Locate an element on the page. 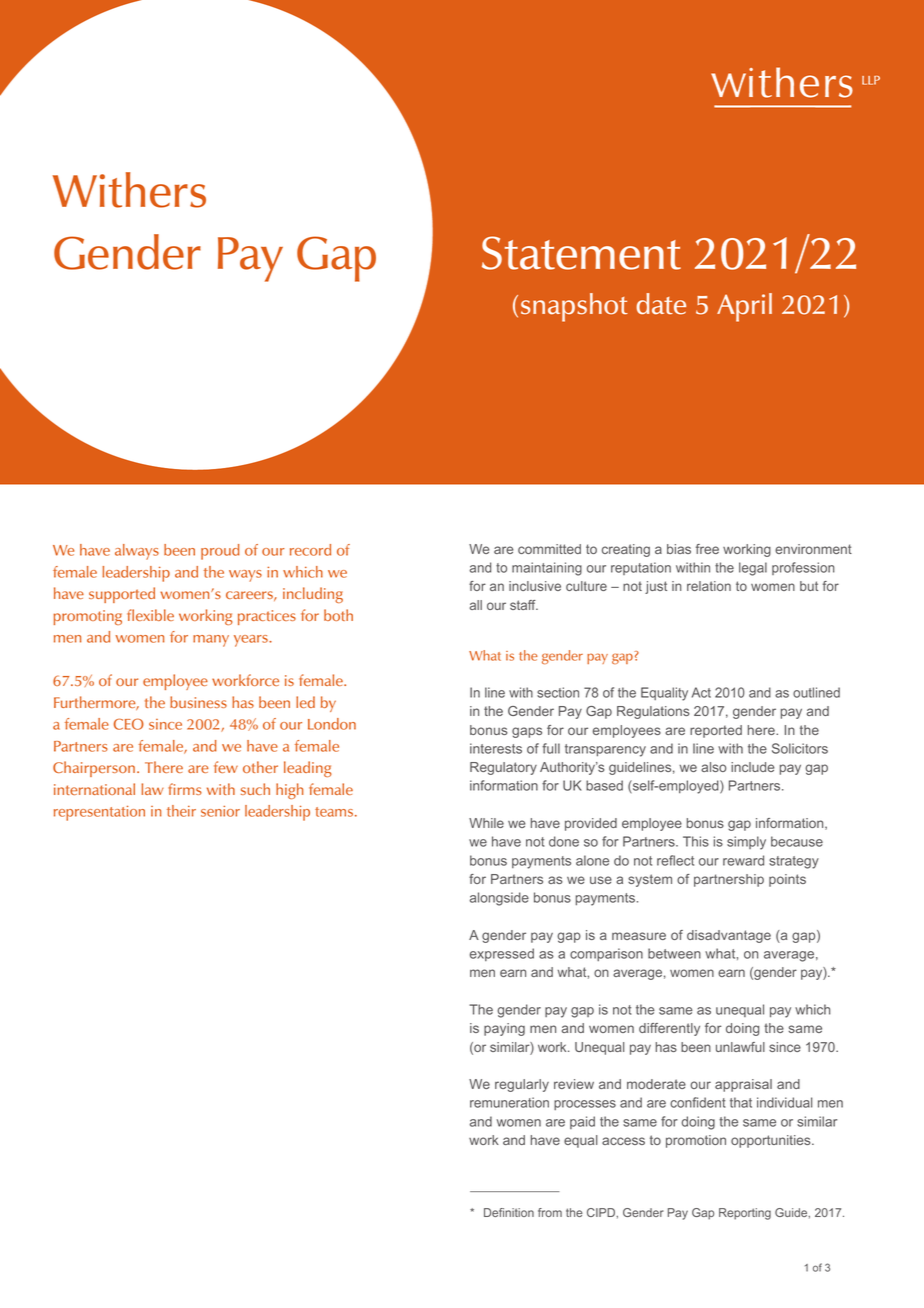  April is located at coordinates (744, 307).
